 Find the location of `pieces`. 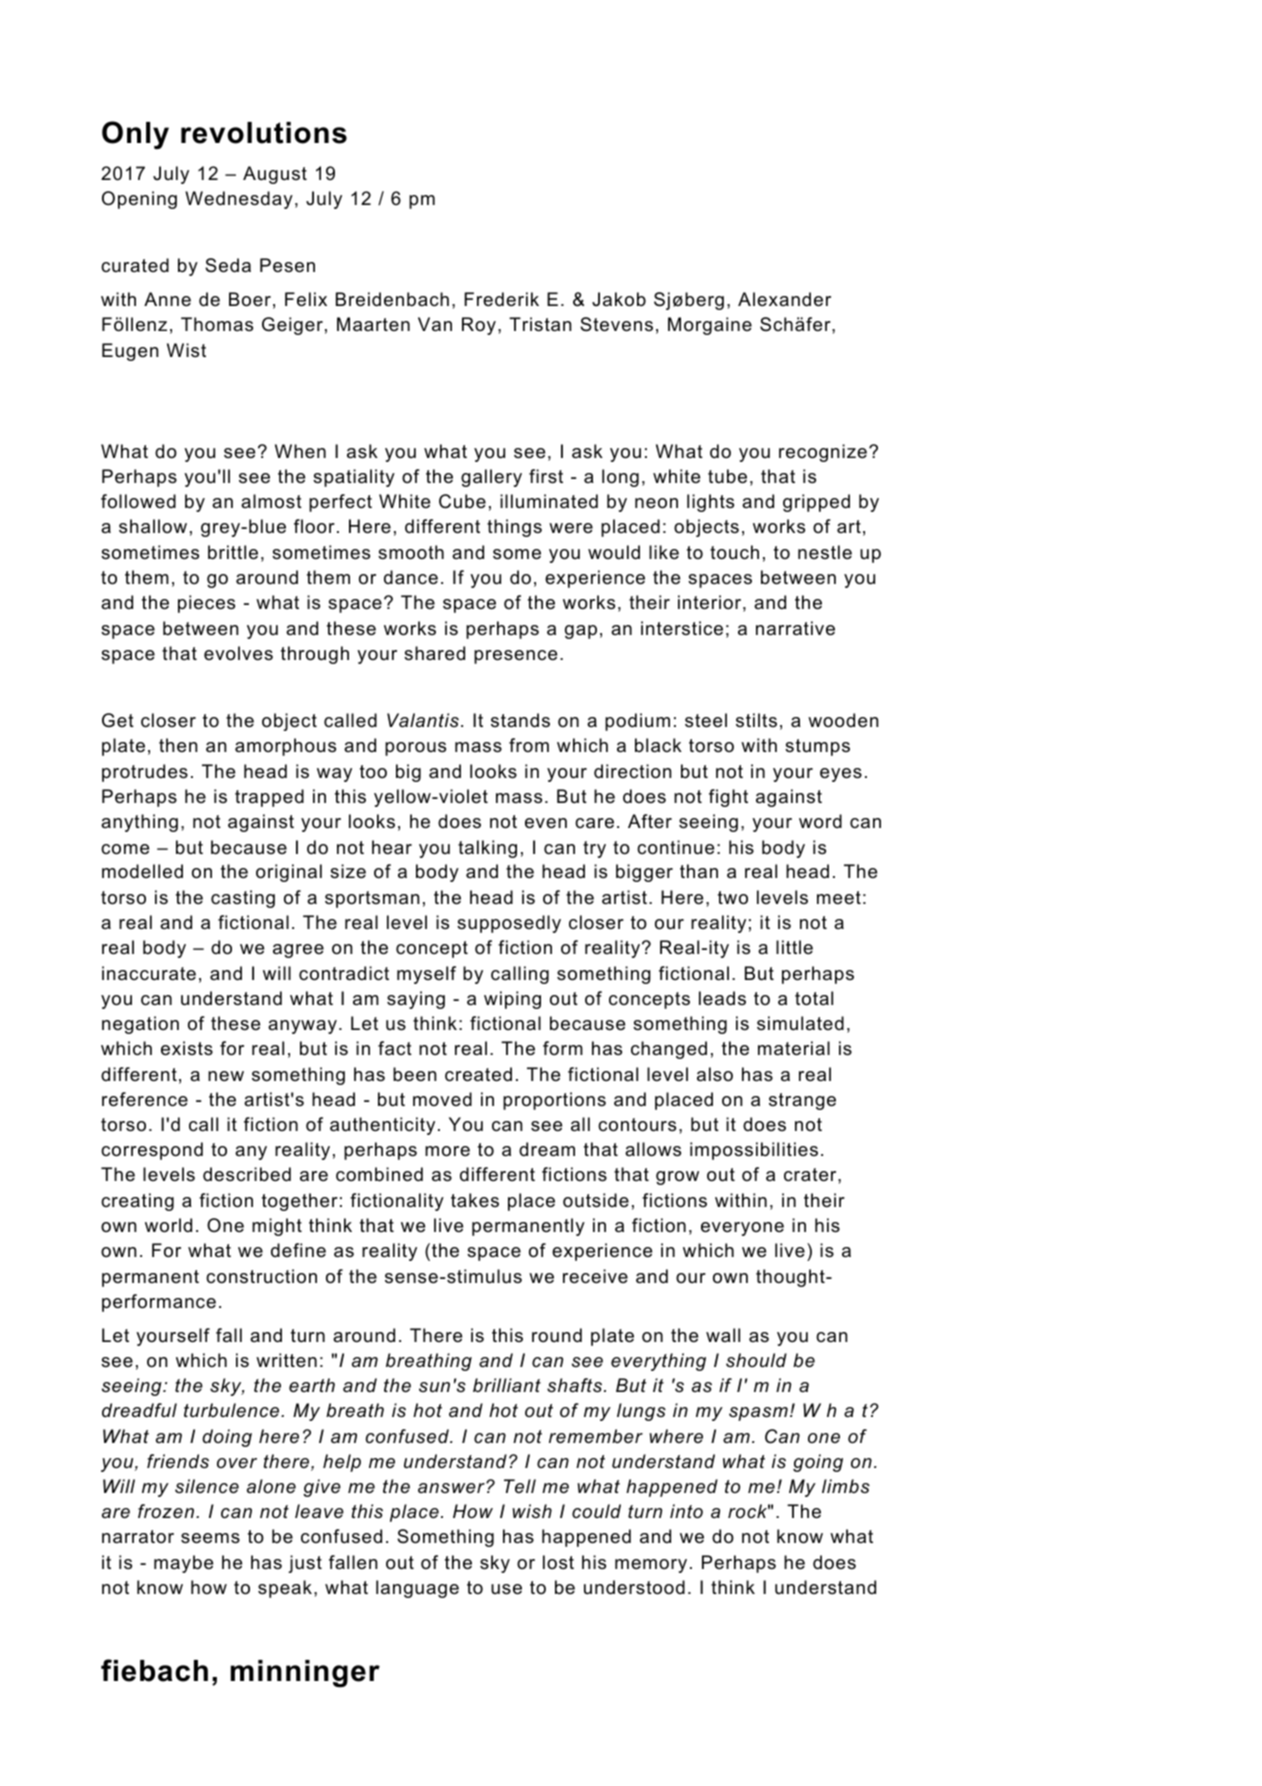

pieces is located at coordinates (206, 604).
